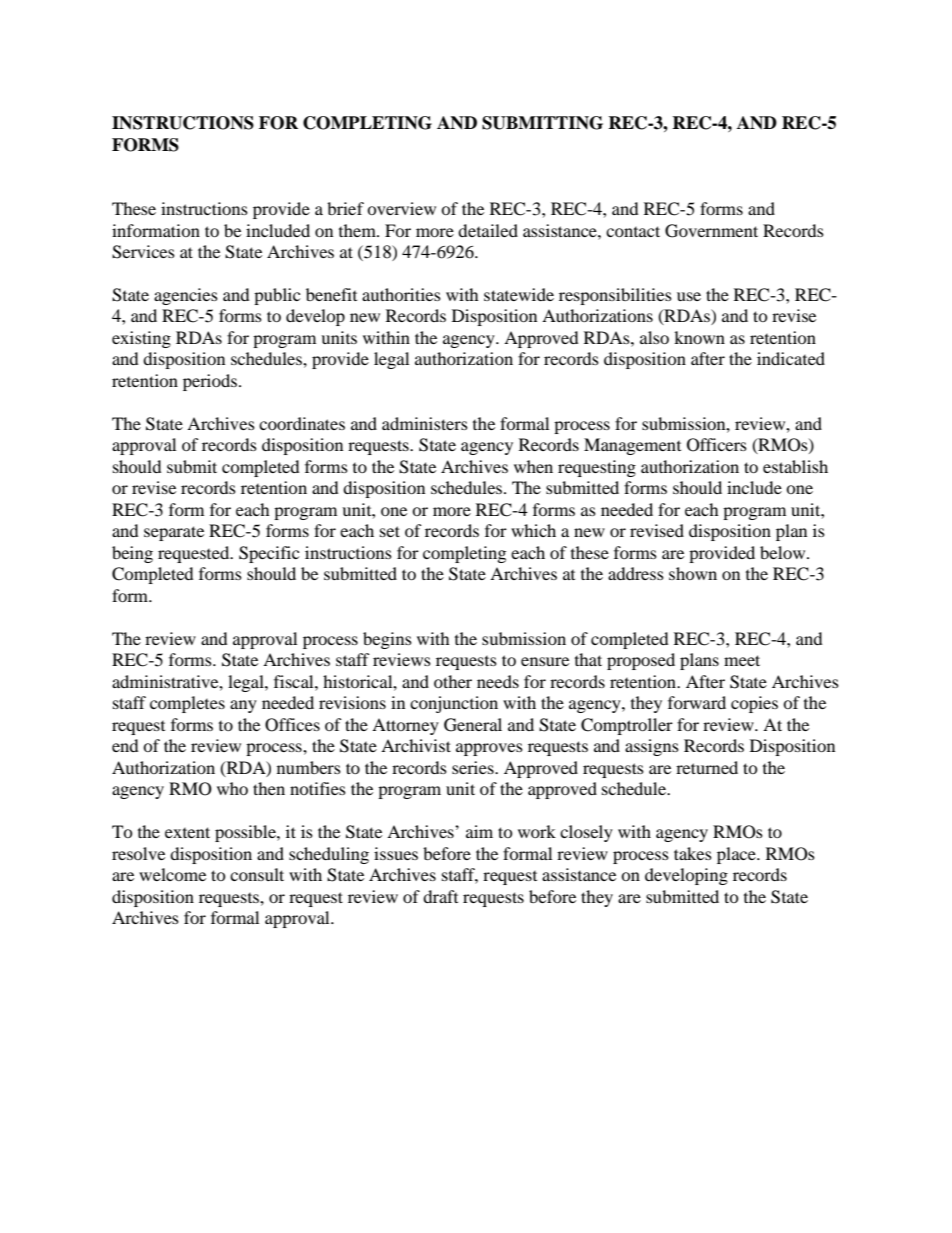 This screenshot has width=952, height=1233. What do you see at coordinates (187, 704) in the screenshot?
I see `completes` at bounding box center [187, 704].
